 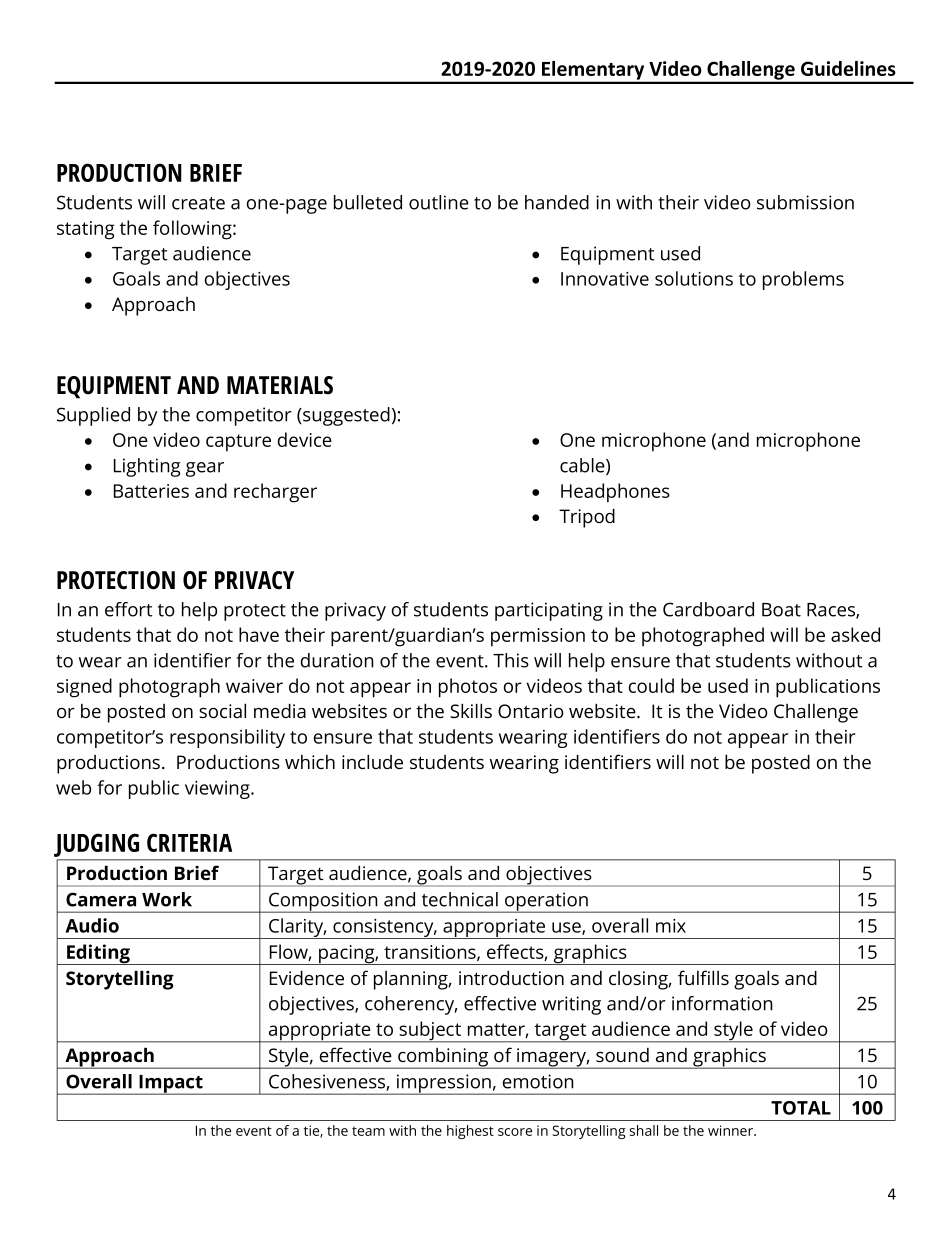 What do you see at coordinates (198, 203) in the screenshot?
I see `create` at bounding box center [198, 203].
